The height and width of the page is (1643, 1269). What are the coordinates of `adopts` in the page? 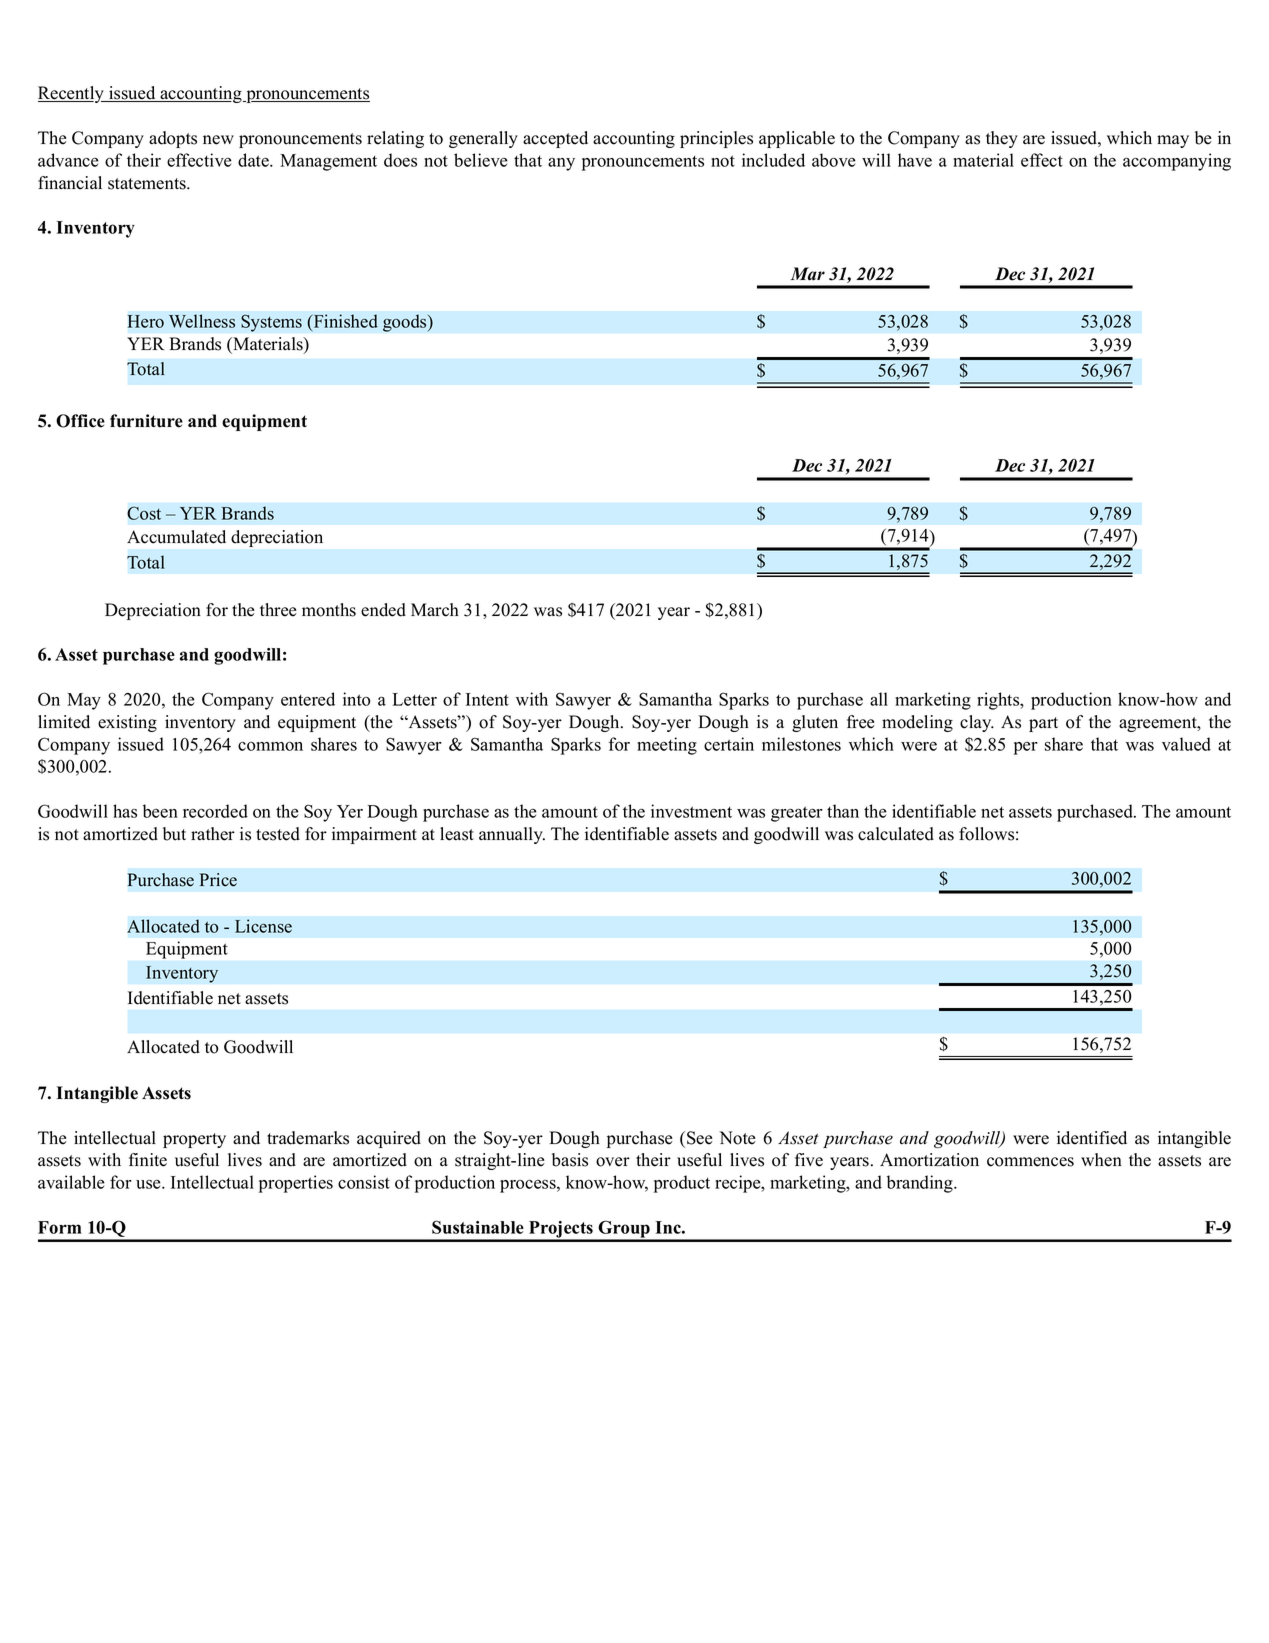 It's located at (173, 139).
